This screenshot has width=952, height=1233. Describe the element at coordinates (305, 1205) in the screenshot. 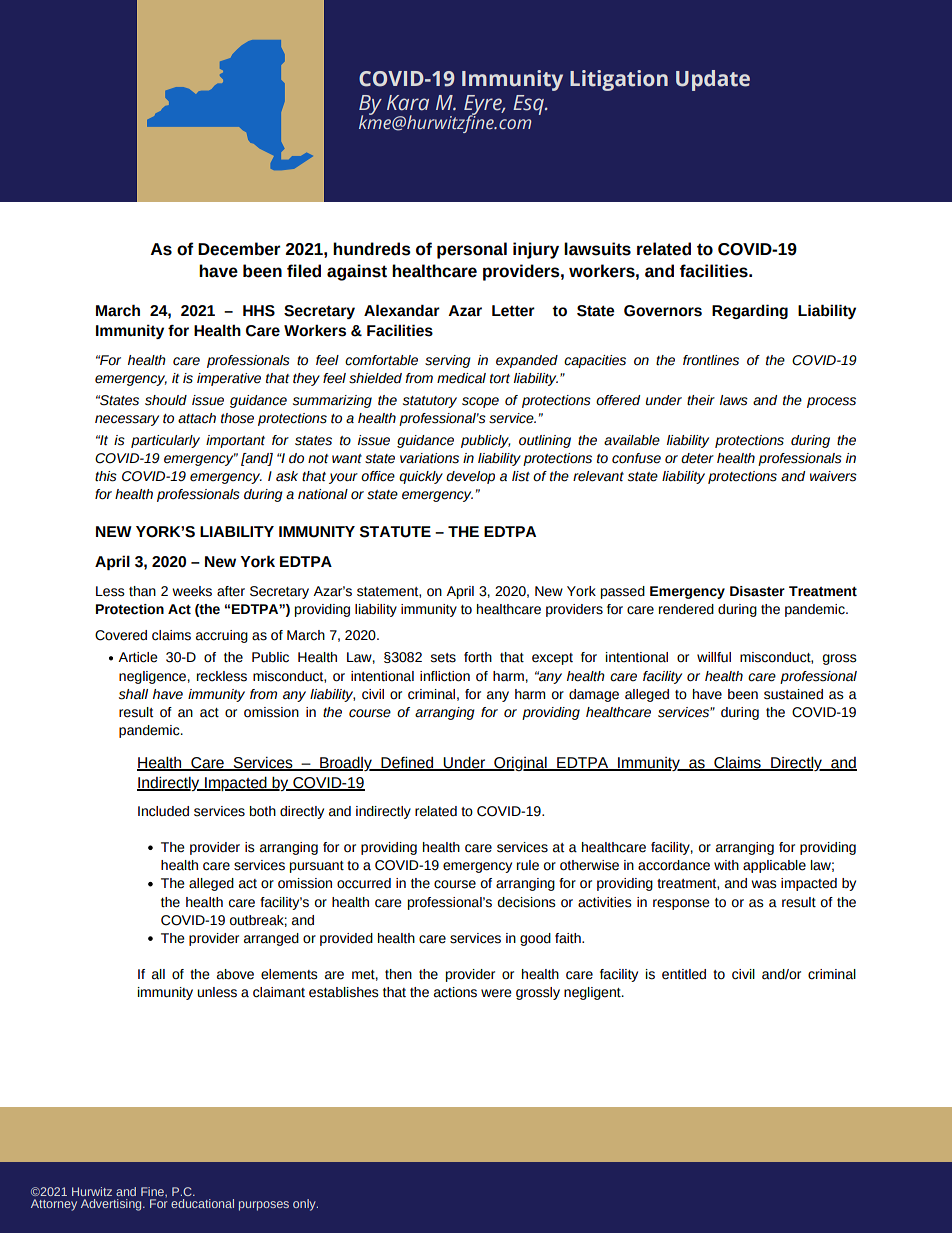

I see `only` at that location.
